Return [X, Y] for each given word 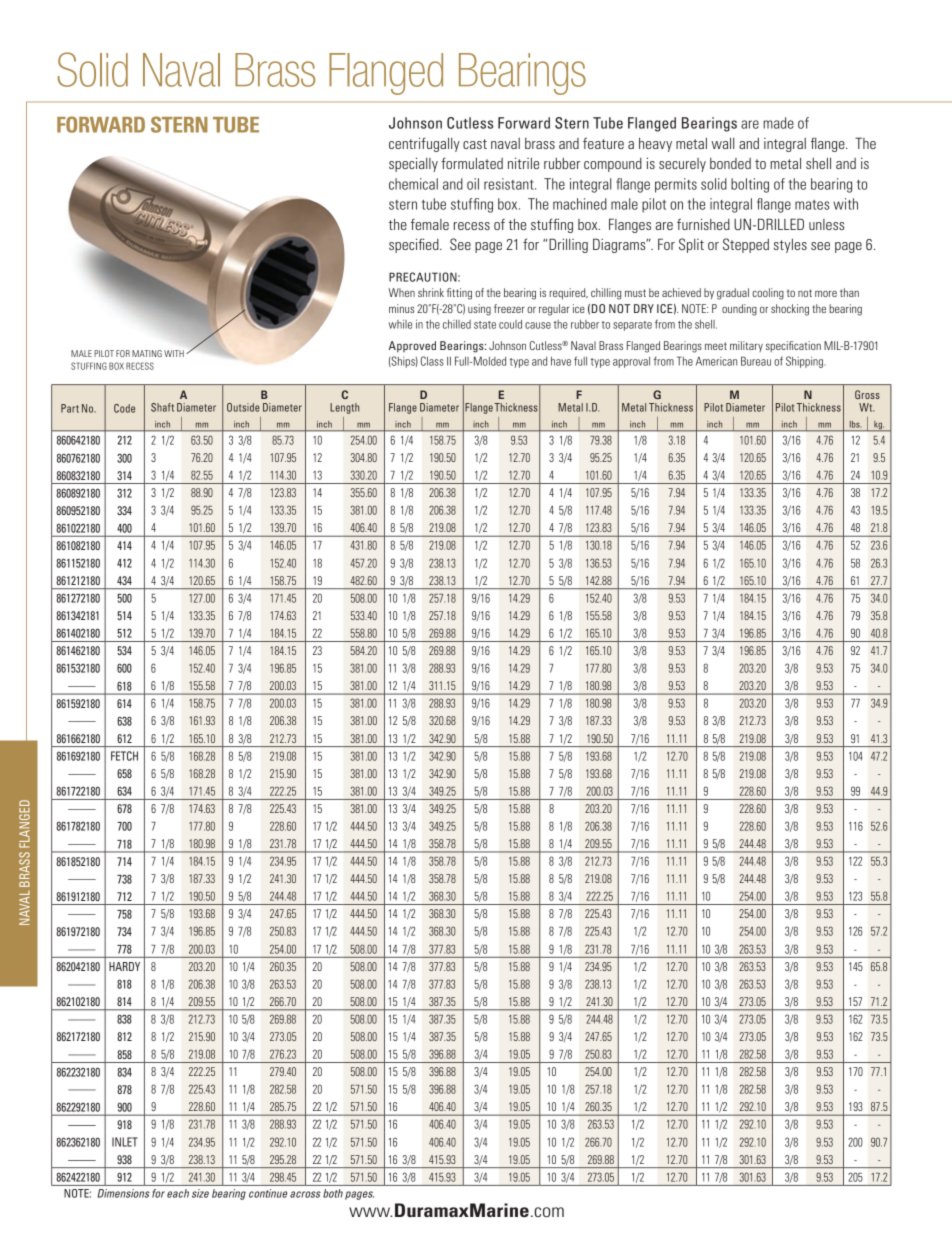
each [178, 1193]
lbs [855, 424]
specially [413, 164]
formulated [472, 163]
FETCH [124, 756]
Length [344, 408]
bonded [730, 163]
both [333, 1193]
